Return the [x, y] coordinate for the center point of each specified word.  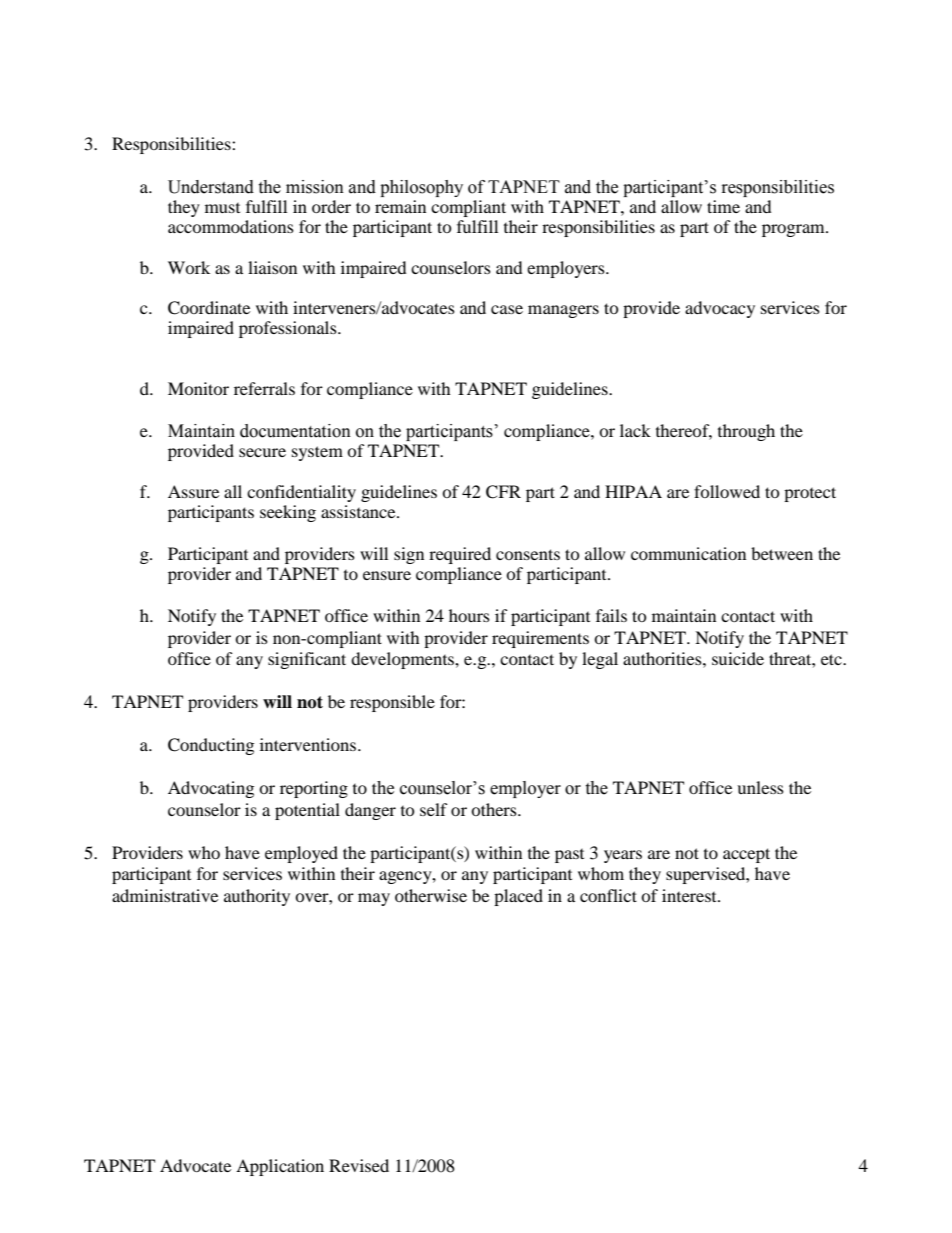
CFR [503, 492]
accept [746, 855]
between [782, 553]
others [495, 809]
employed [301, 854]
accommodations [231, 226]
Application [280, 1167]
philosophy [421, 188]
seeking [288, 513]
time [723, 206]
